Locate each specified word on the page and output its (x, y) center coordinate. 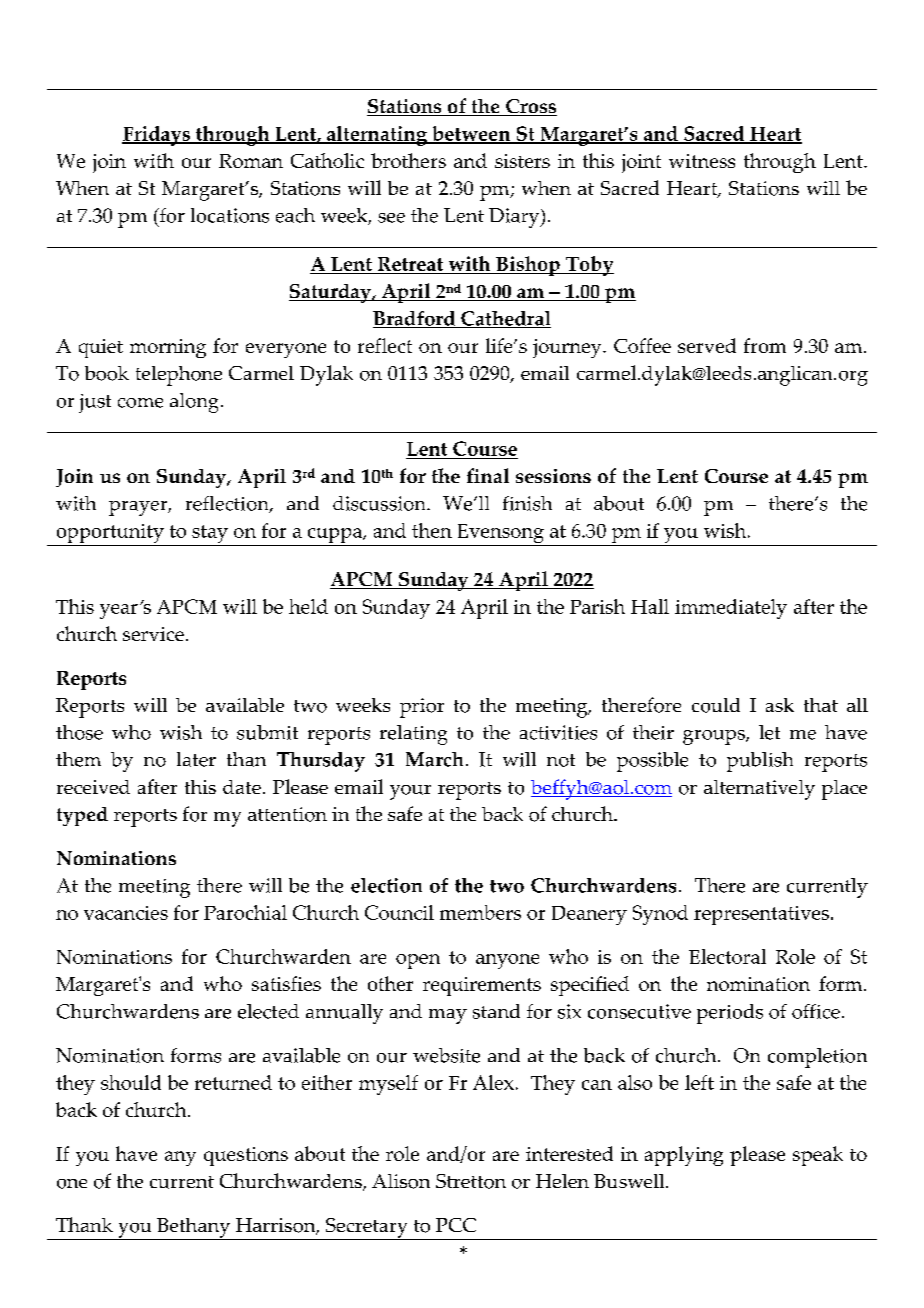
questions (246, 1156)
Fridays (157, 136)
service (153, 634)
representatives (761, 915)
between (471, 135)
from (765, 345)
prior (422, 708)
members (480, 912)
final (488, 475)
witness (702, 161)
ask (780, 705)
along (194, 403)
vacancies (126, 913)
